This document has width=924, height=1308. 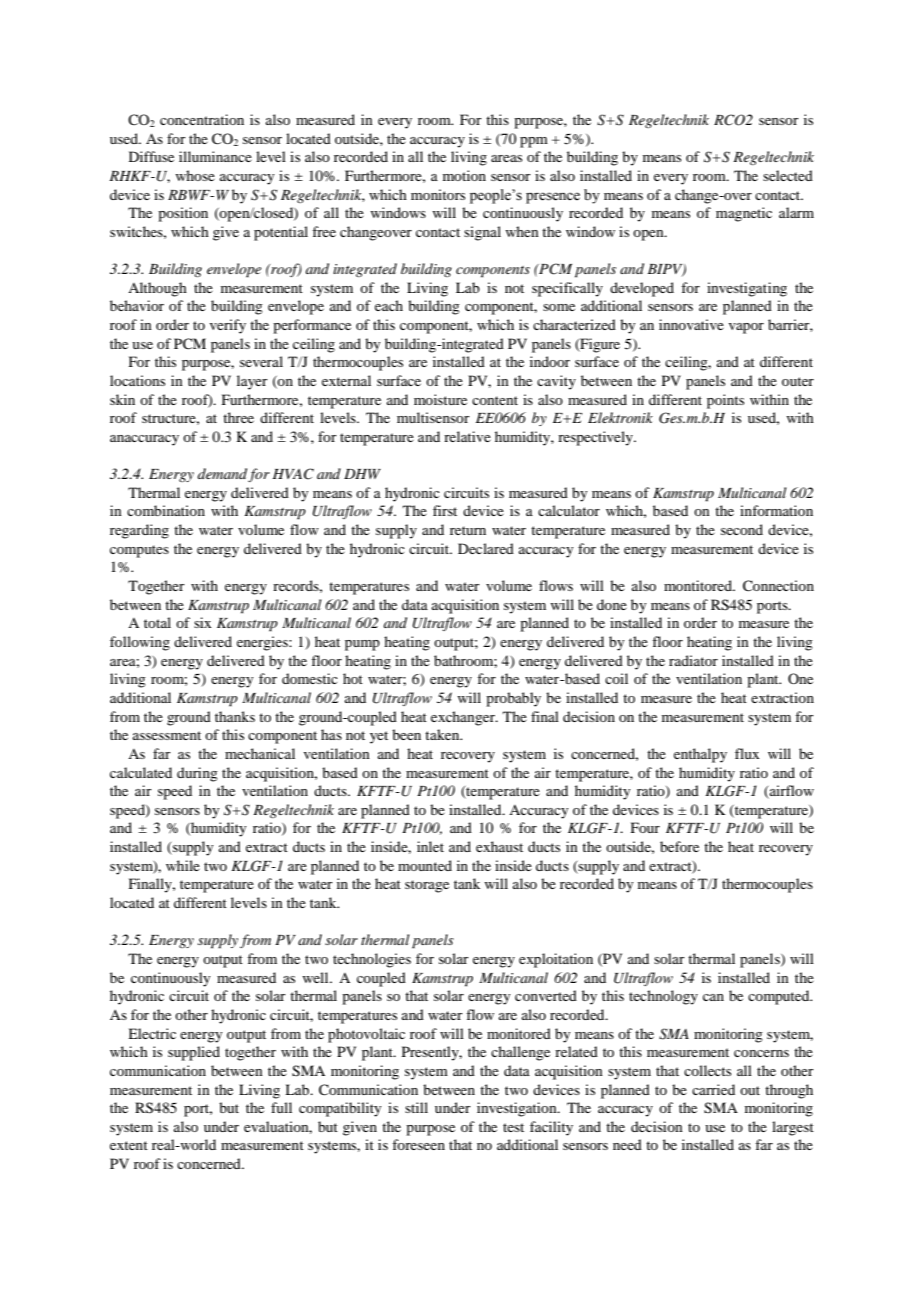 I want to click on still, so click(x=416, y=1107).
